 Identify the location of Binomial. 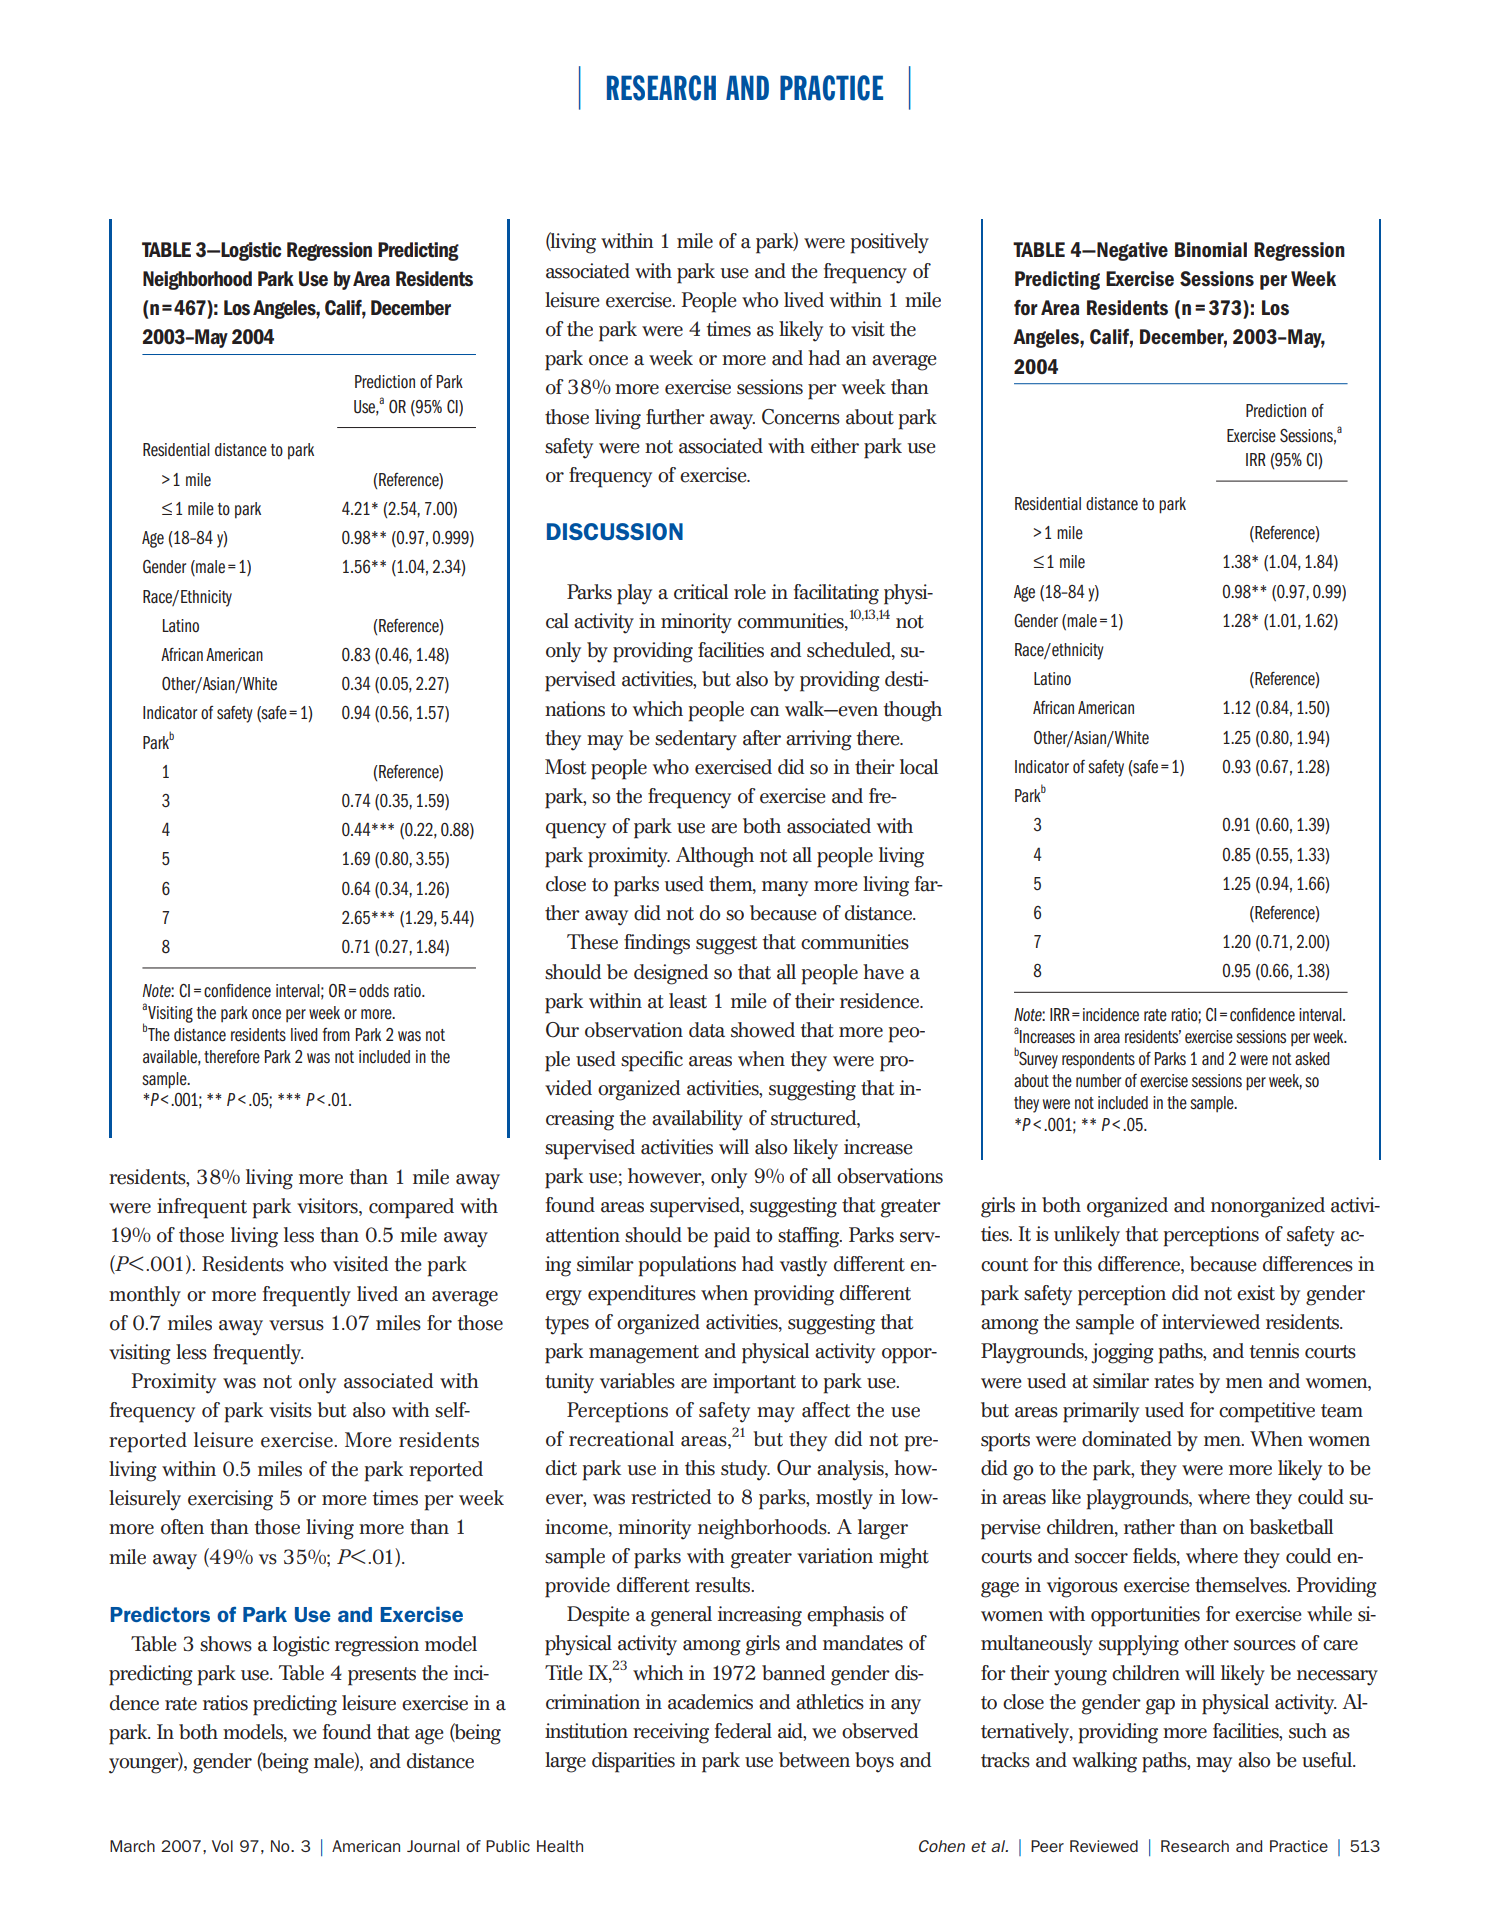
(1211, 249).
